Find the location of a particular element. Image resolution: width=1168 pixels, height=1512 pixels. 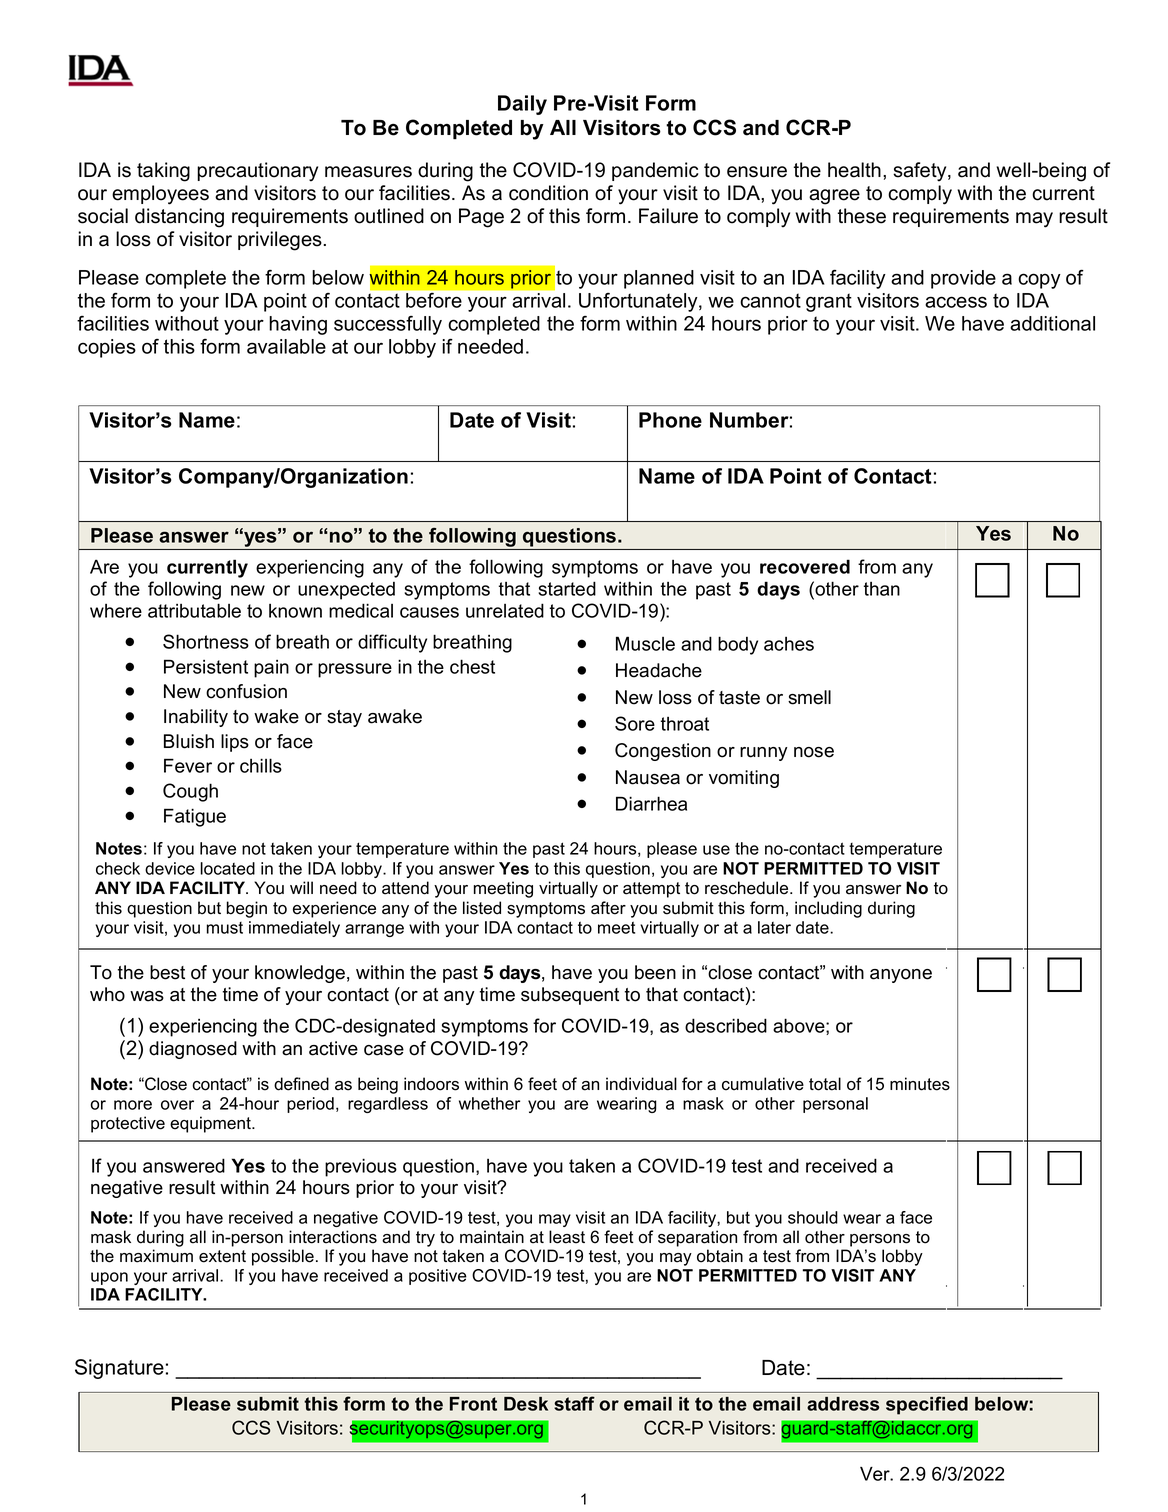

Desk is located at coordinates (526, 1404).
